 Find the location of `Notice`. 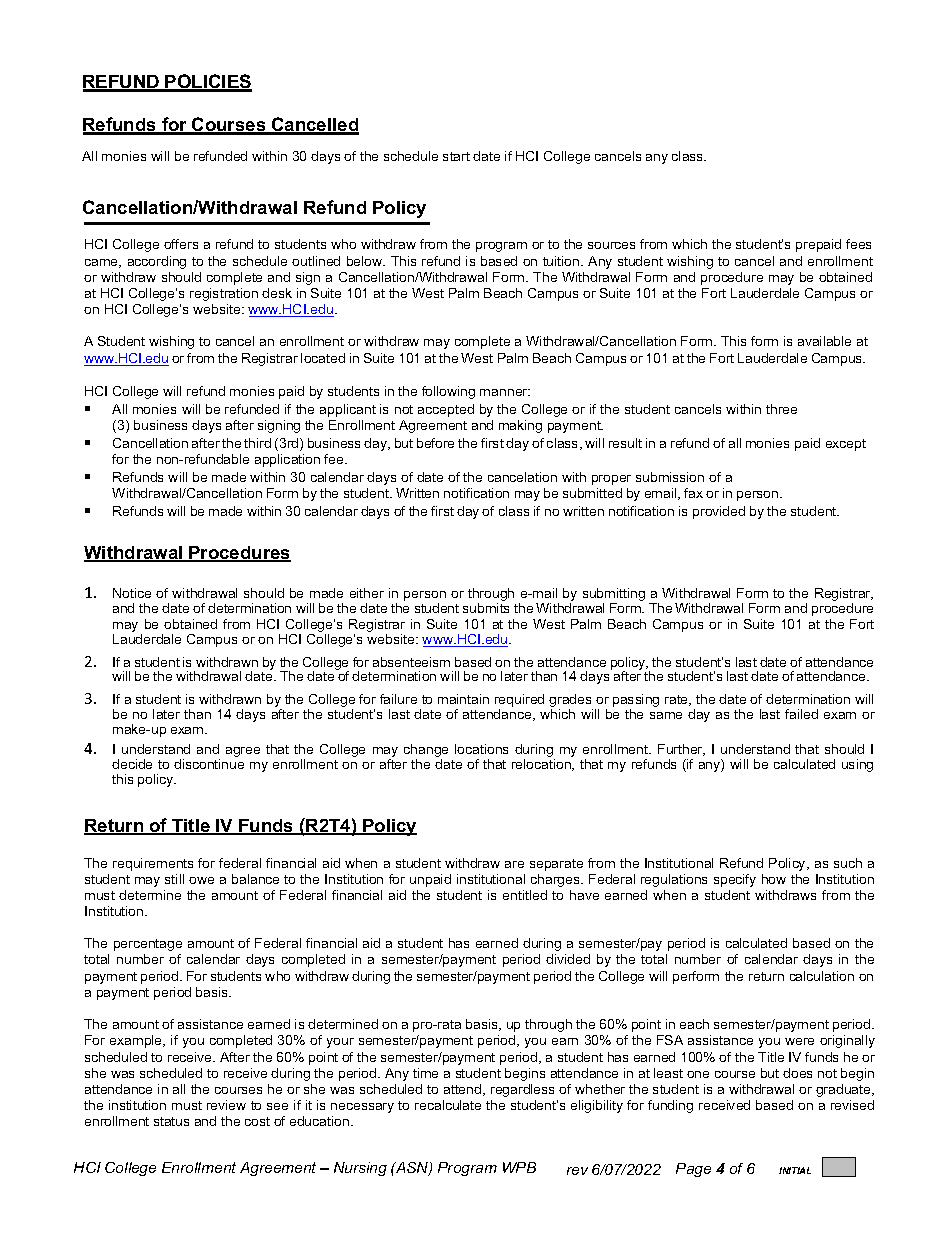

Notice is located at coordinates (132, 593).
